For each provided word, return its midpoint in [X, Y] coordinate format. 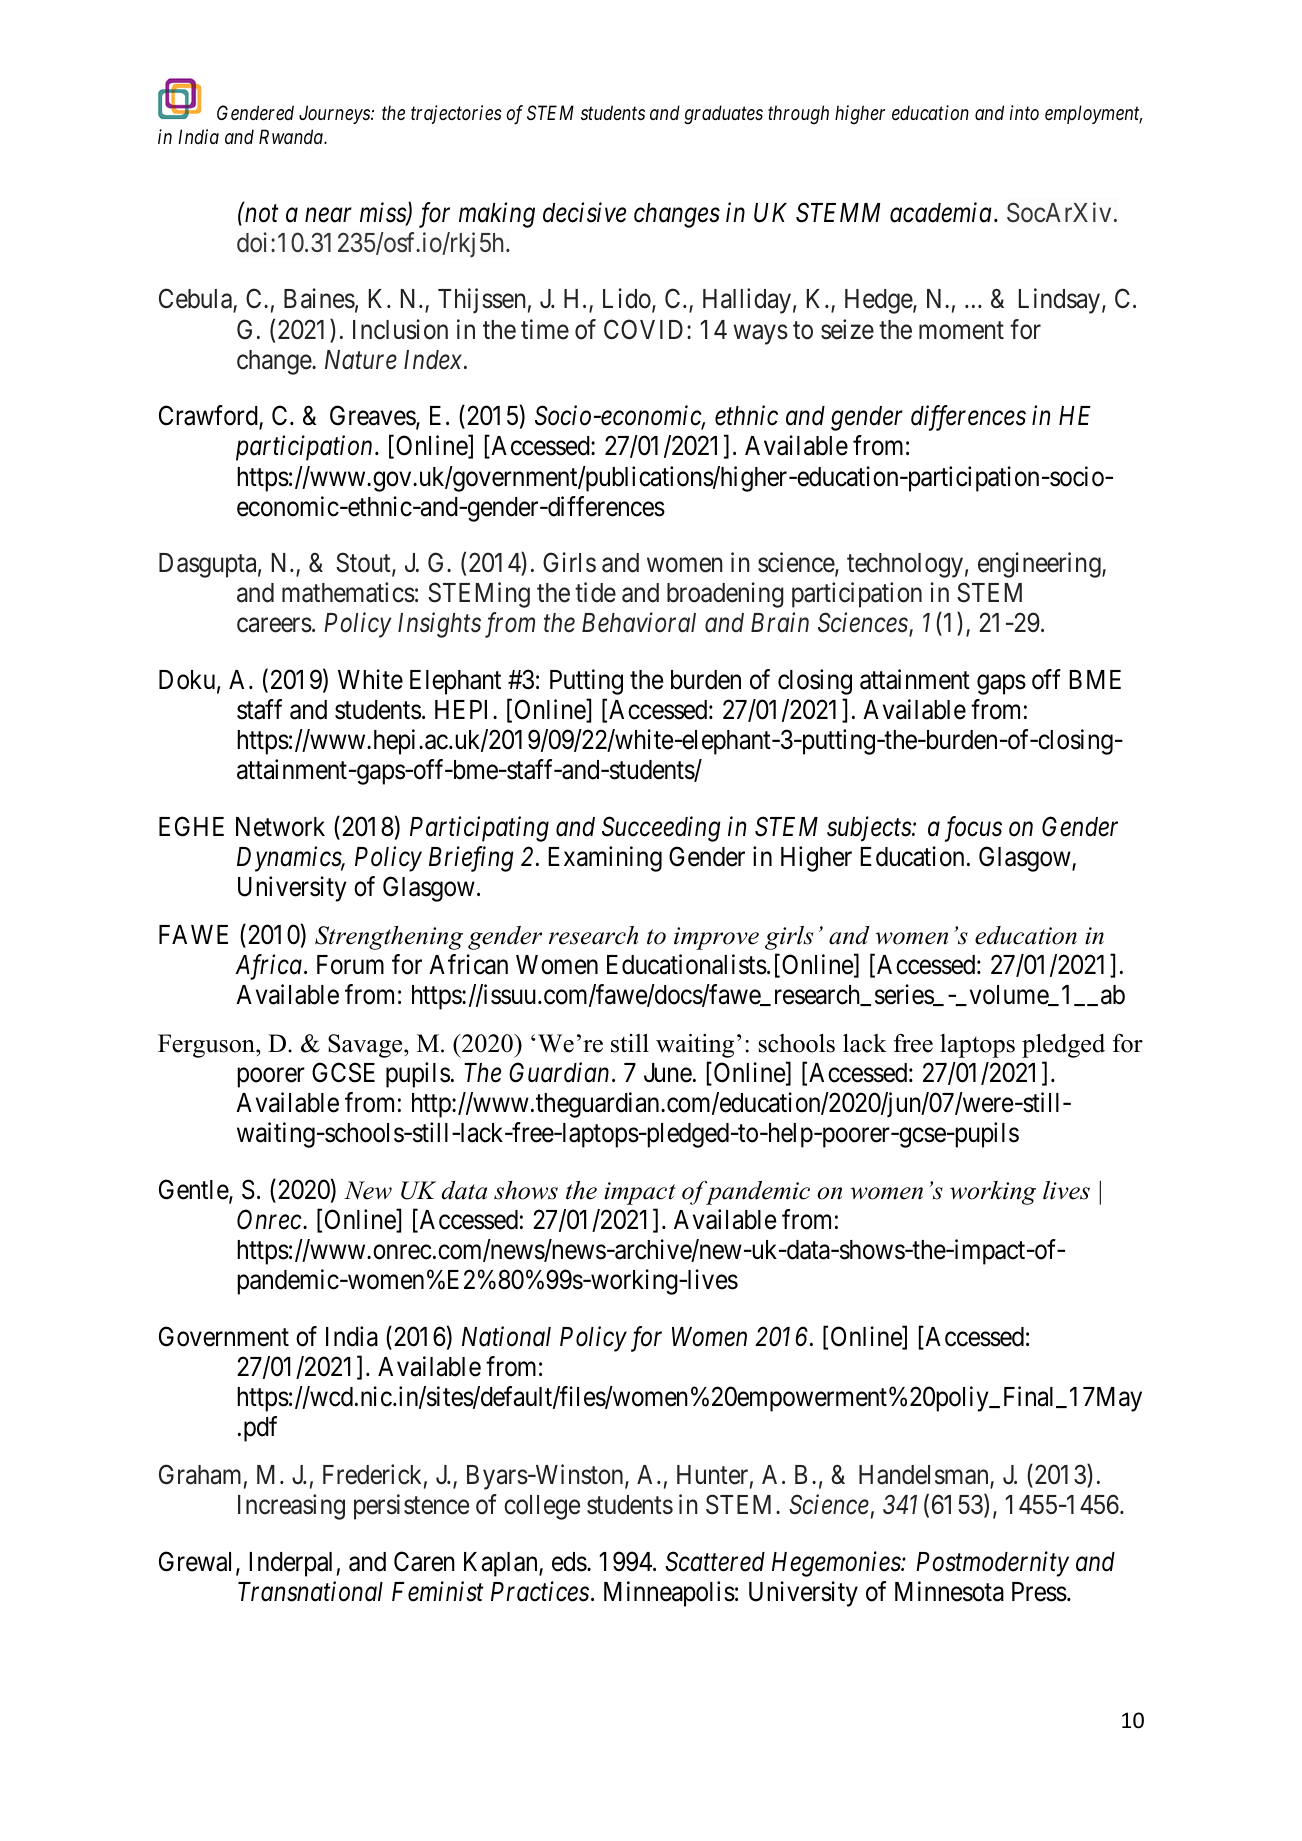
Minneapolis [669, 1594]
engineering [1040, 565]
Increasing [291, 1507]
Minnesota [949, 1591]
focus [973, 829]
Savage [366, 1046]
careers [274, 625]
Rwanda [292, 136]
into [1024, 112]
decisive [584, 212]
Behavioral [639, 622]
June [668, 1073]
